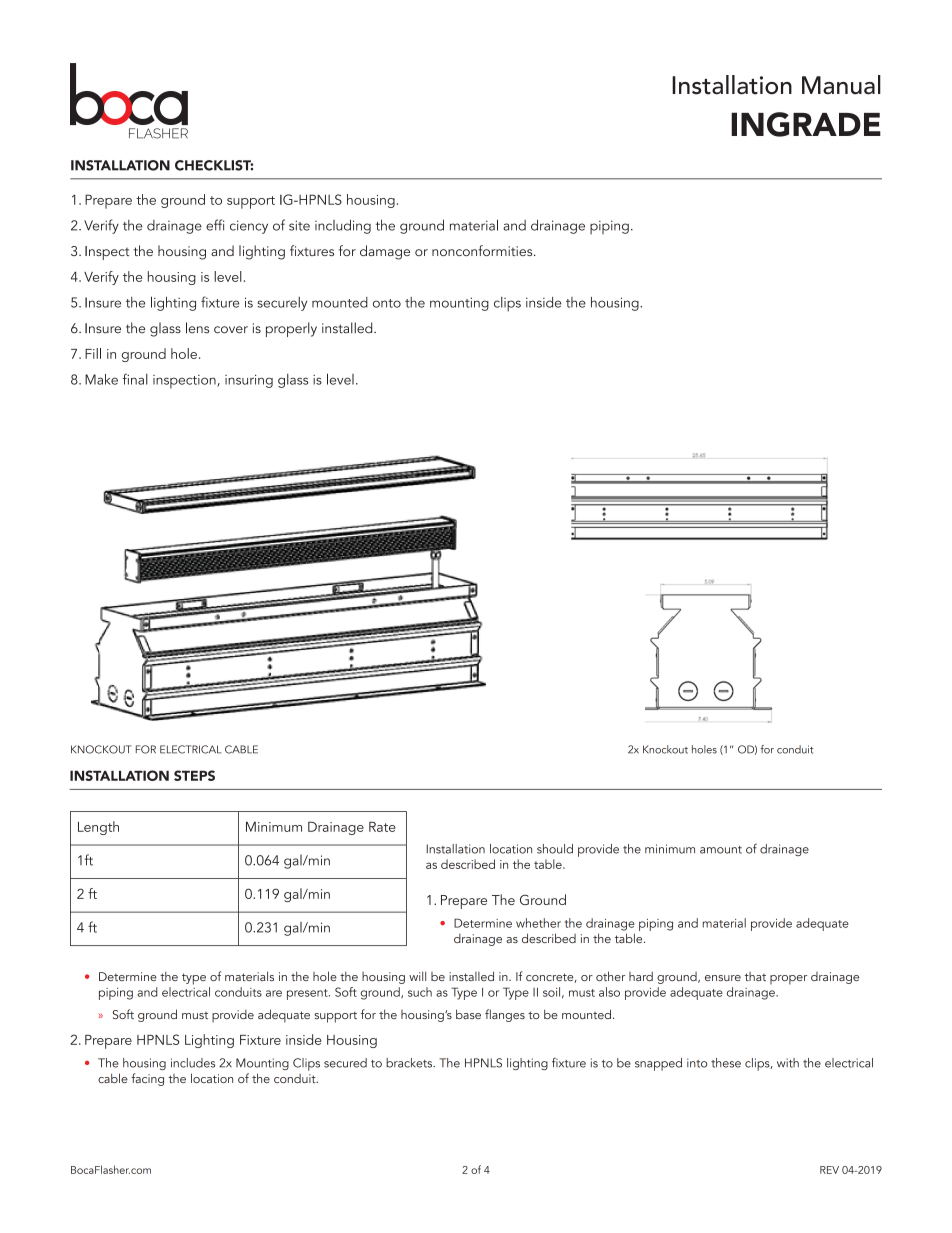 Image resolution: width=952 pixels, height=1233 pixels. What do you see at coordinates (721, 850) in the screenshot?
I see `amount` at bounding box center [721, 850].
